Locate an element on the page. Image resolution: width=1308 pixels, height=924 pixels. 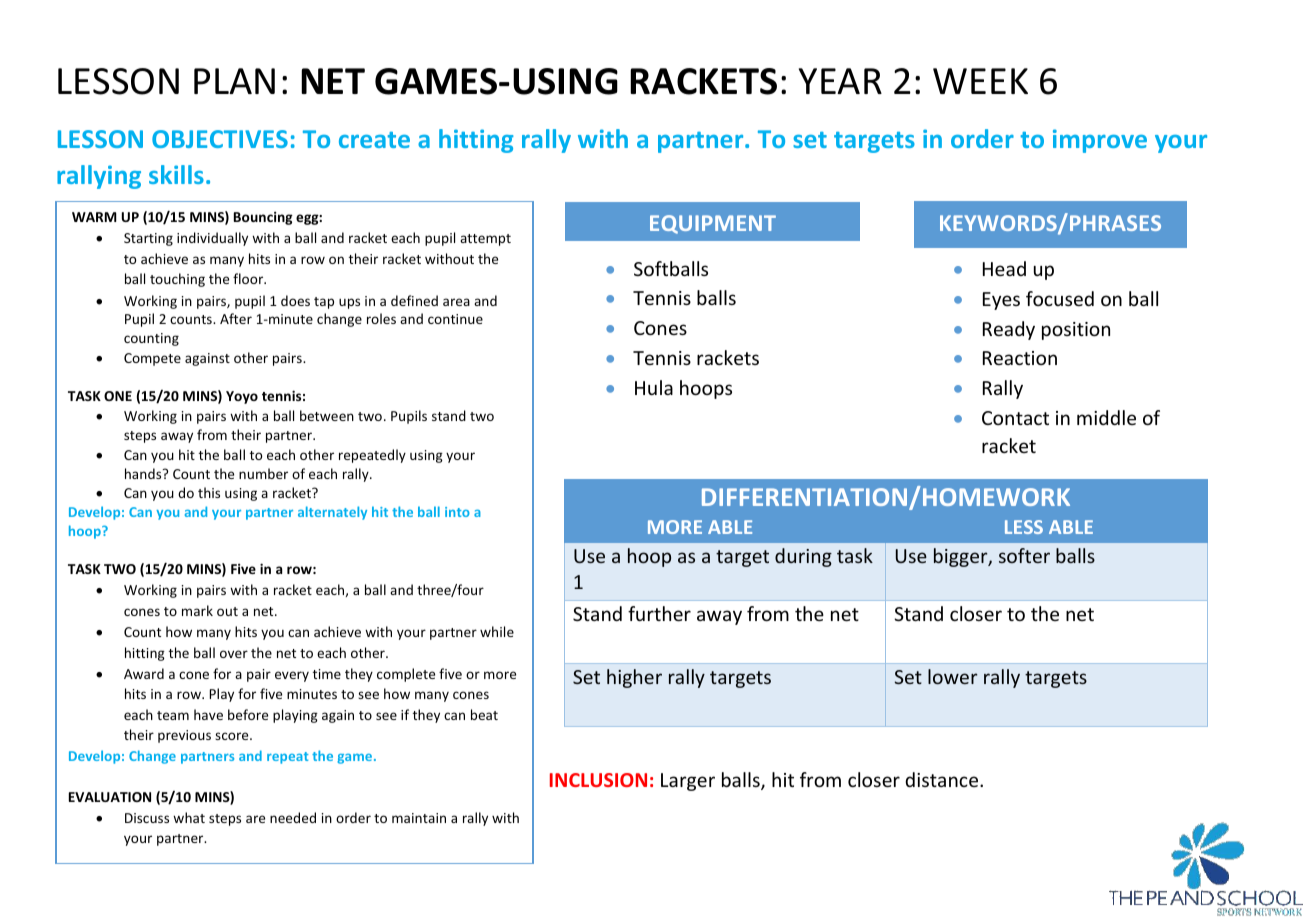
mark is located at coordinates (197, 610).
